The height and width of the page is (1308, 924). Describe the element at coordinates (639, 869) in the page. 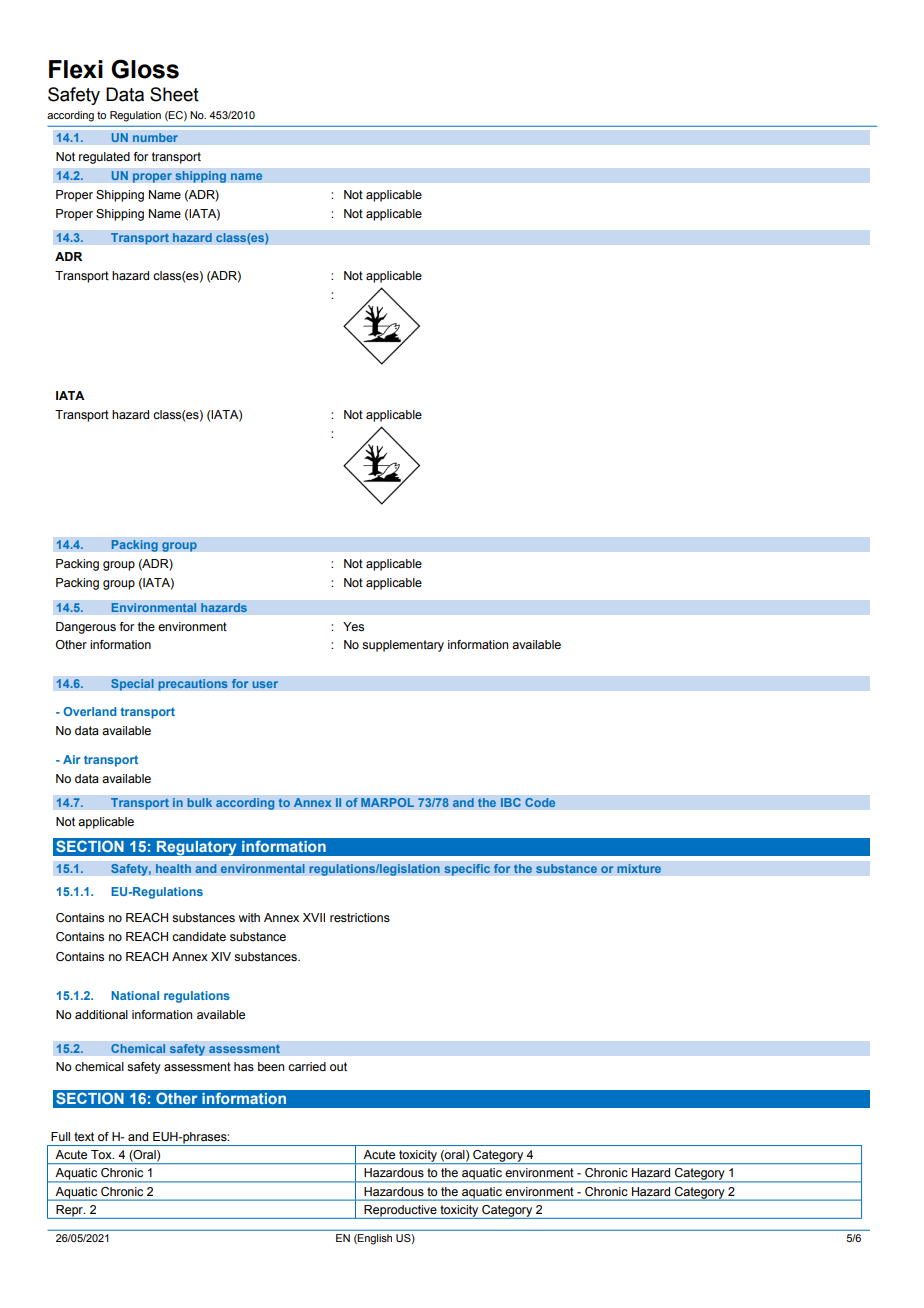

I see `mixture` at that location.
